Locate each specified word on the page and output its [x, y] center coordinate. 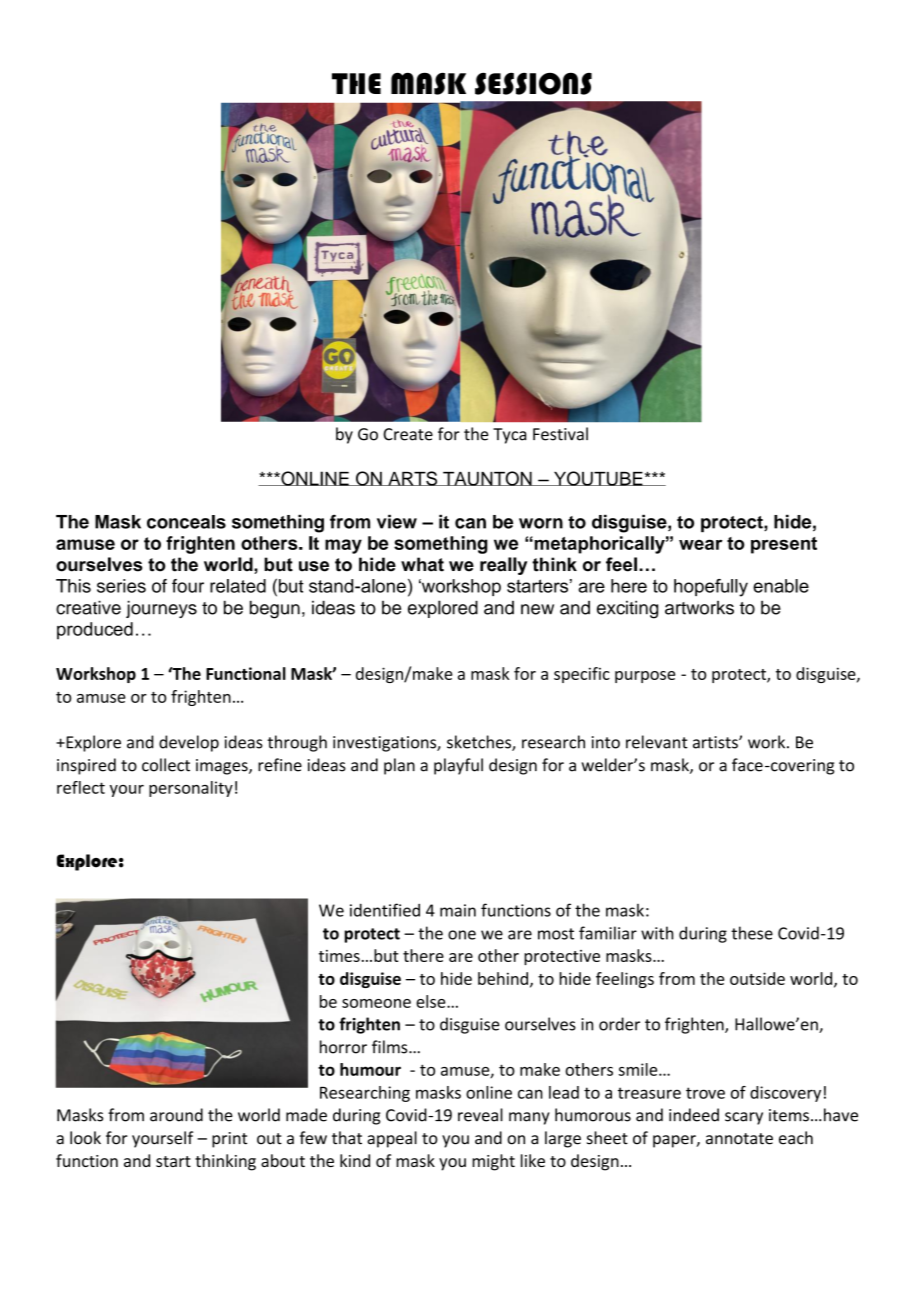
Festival [560, 434]
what [422, 564]
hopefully [711, 588]
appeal [392, 1139]
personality [191, 789]
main [458, 910]
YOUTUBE [598, 478]
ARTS [413, 478]
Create [408, 434]
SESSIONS [533, 84]
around [176, 1115]
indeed [694, 1115]
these [752, 933]
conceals [186, 522]
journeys [161, 609]
